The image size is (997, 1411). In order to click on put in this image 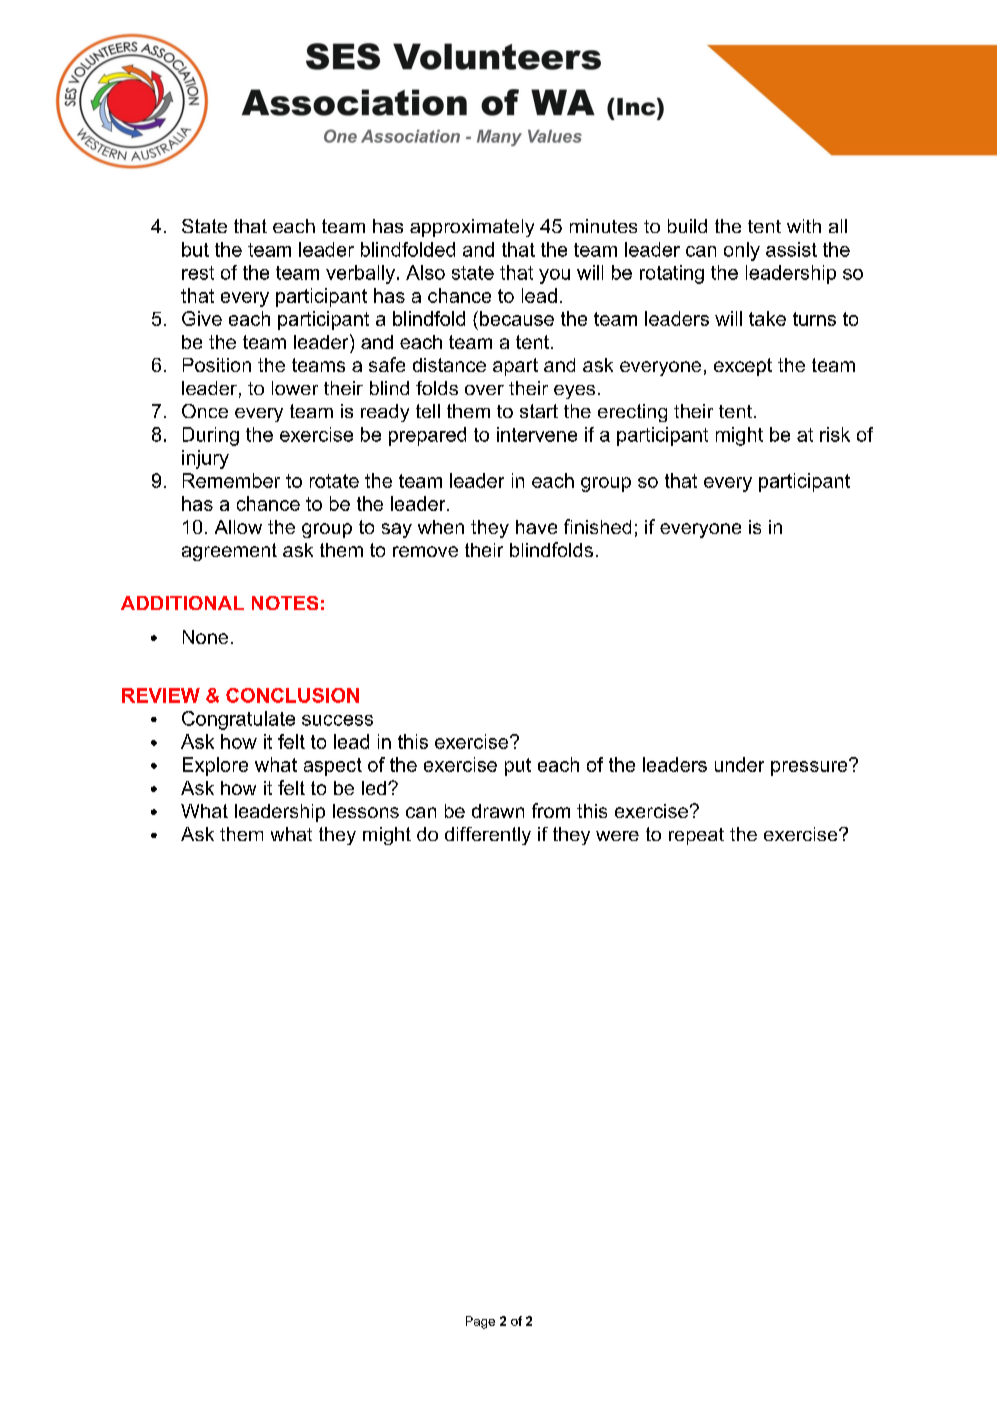, I will do `click(518, 767)`.
